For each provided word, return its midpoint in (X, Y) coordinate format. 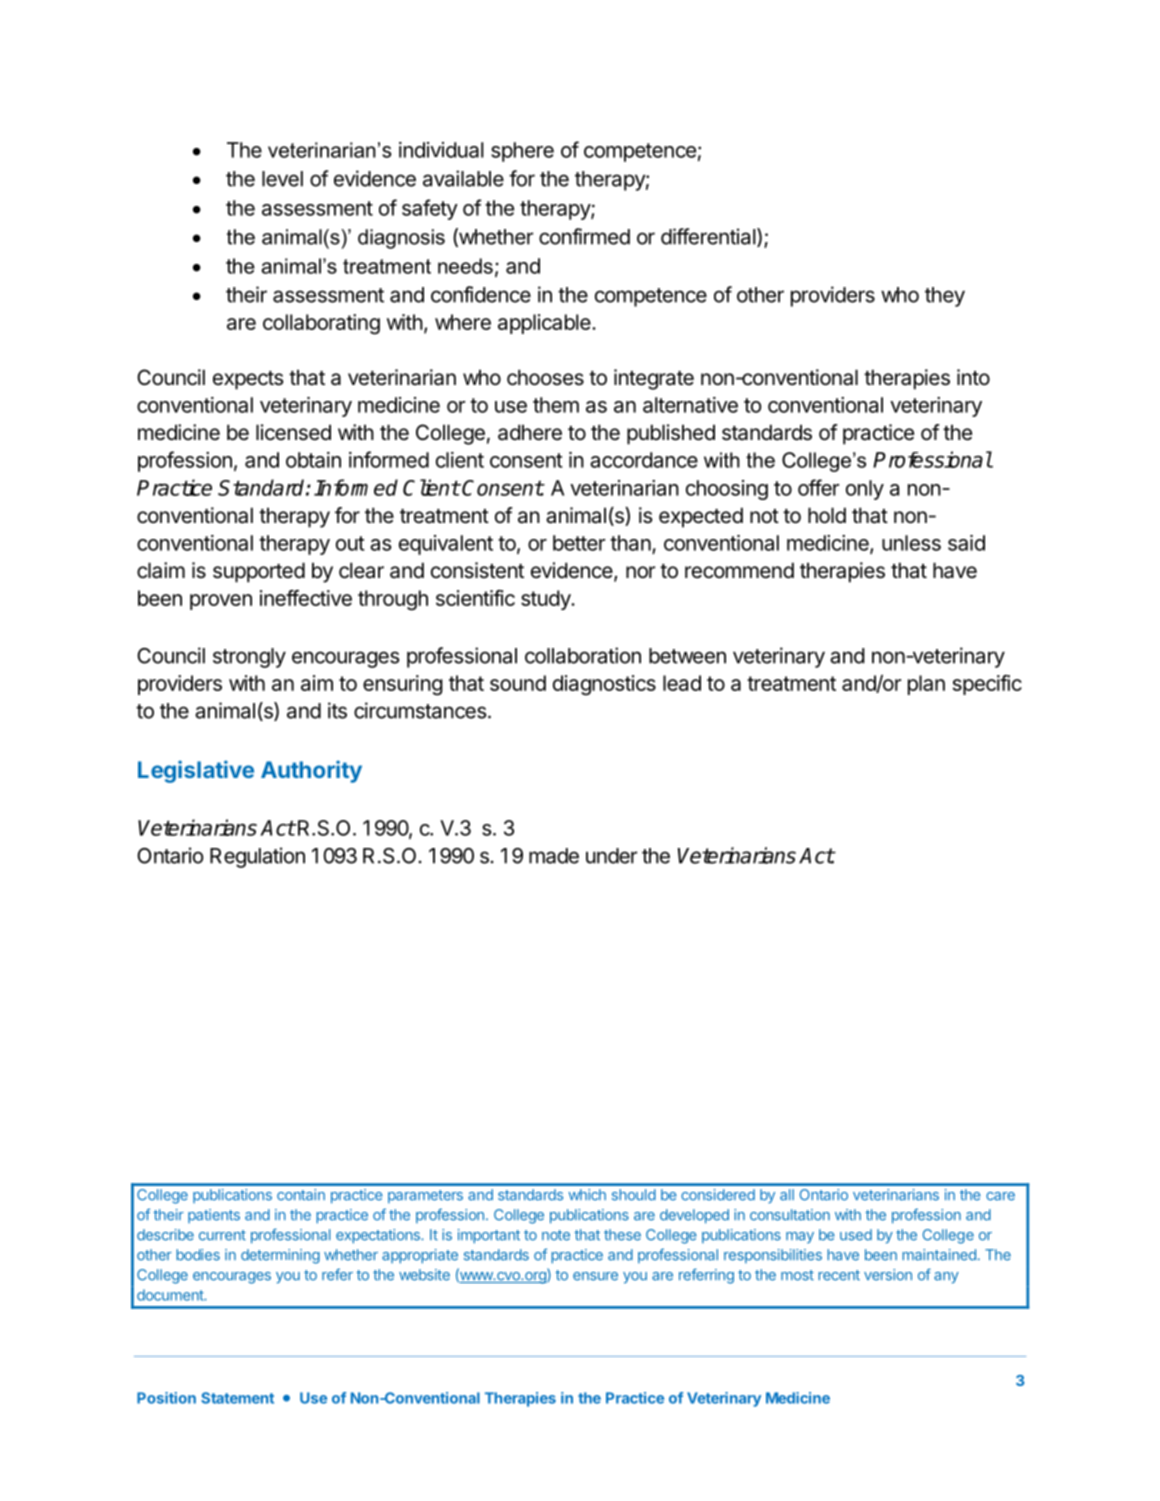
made (554, 856)
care (1000, 1196)
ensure (595, 1276)
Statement (237, 1398)
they (945, 297)
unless (911, 543)
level (282, 179)
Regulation (257, 857)
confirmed (584, 236)
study (546, 600)
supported (259, 572)
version (888, 1275)
